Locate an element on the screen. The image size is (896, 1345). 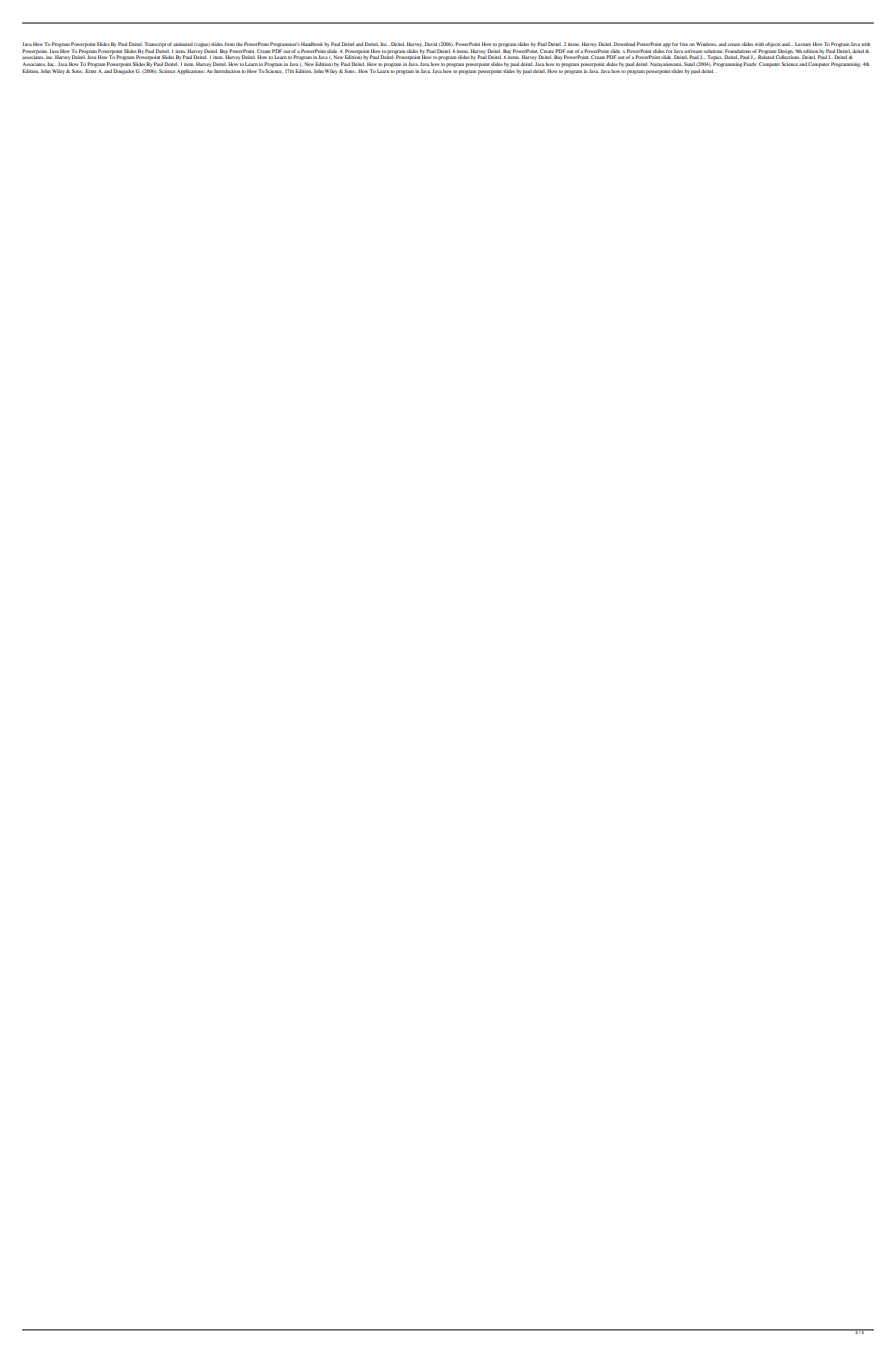
Download is located at coordinates (624, 44).
